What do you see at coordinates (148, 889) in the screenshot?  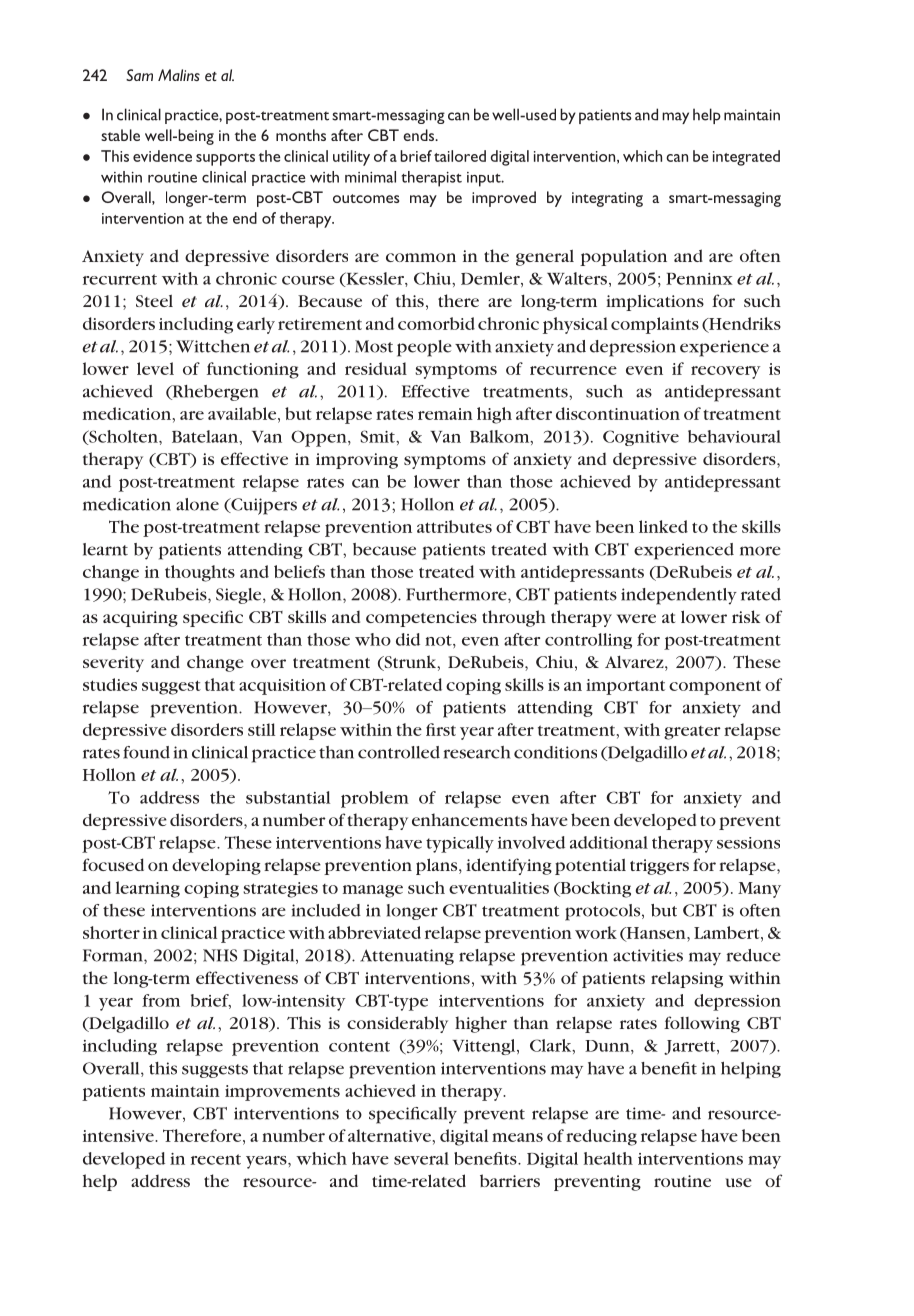 I see `learning` at bounding box center [148, 889].
